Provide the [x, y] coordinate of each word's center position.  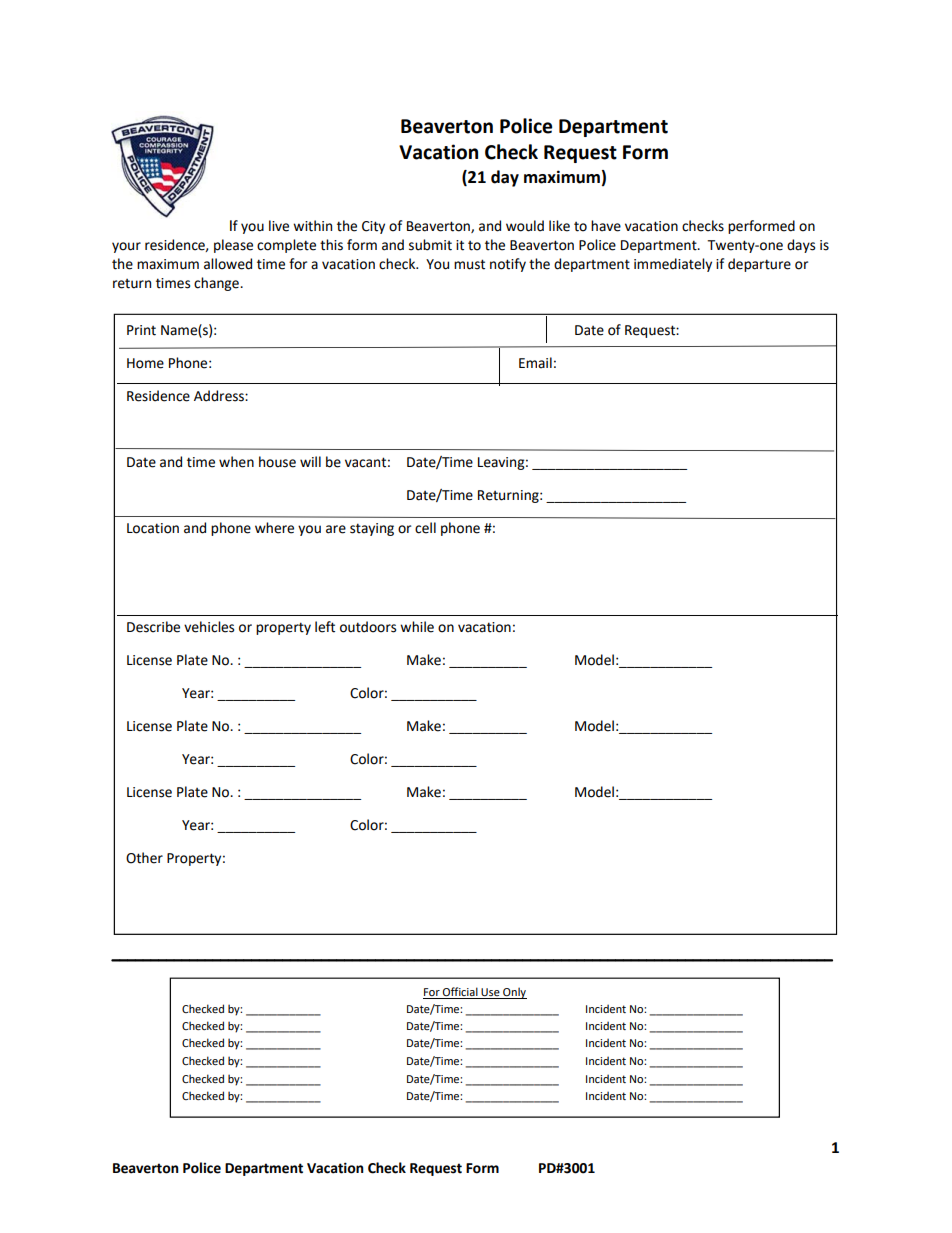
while [417, 627]
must [469, 264]
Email [535, 363]
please [233, 246]
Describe [153, 627]
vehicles [209, 627]
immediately [673, 265]
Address [220, 396]
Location [153, 528]
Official [460, 993]
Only [514, 993]
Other [144, 858]
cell [425, 528]
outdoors [368, 627]
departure [759, 265]
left [325, 627]
